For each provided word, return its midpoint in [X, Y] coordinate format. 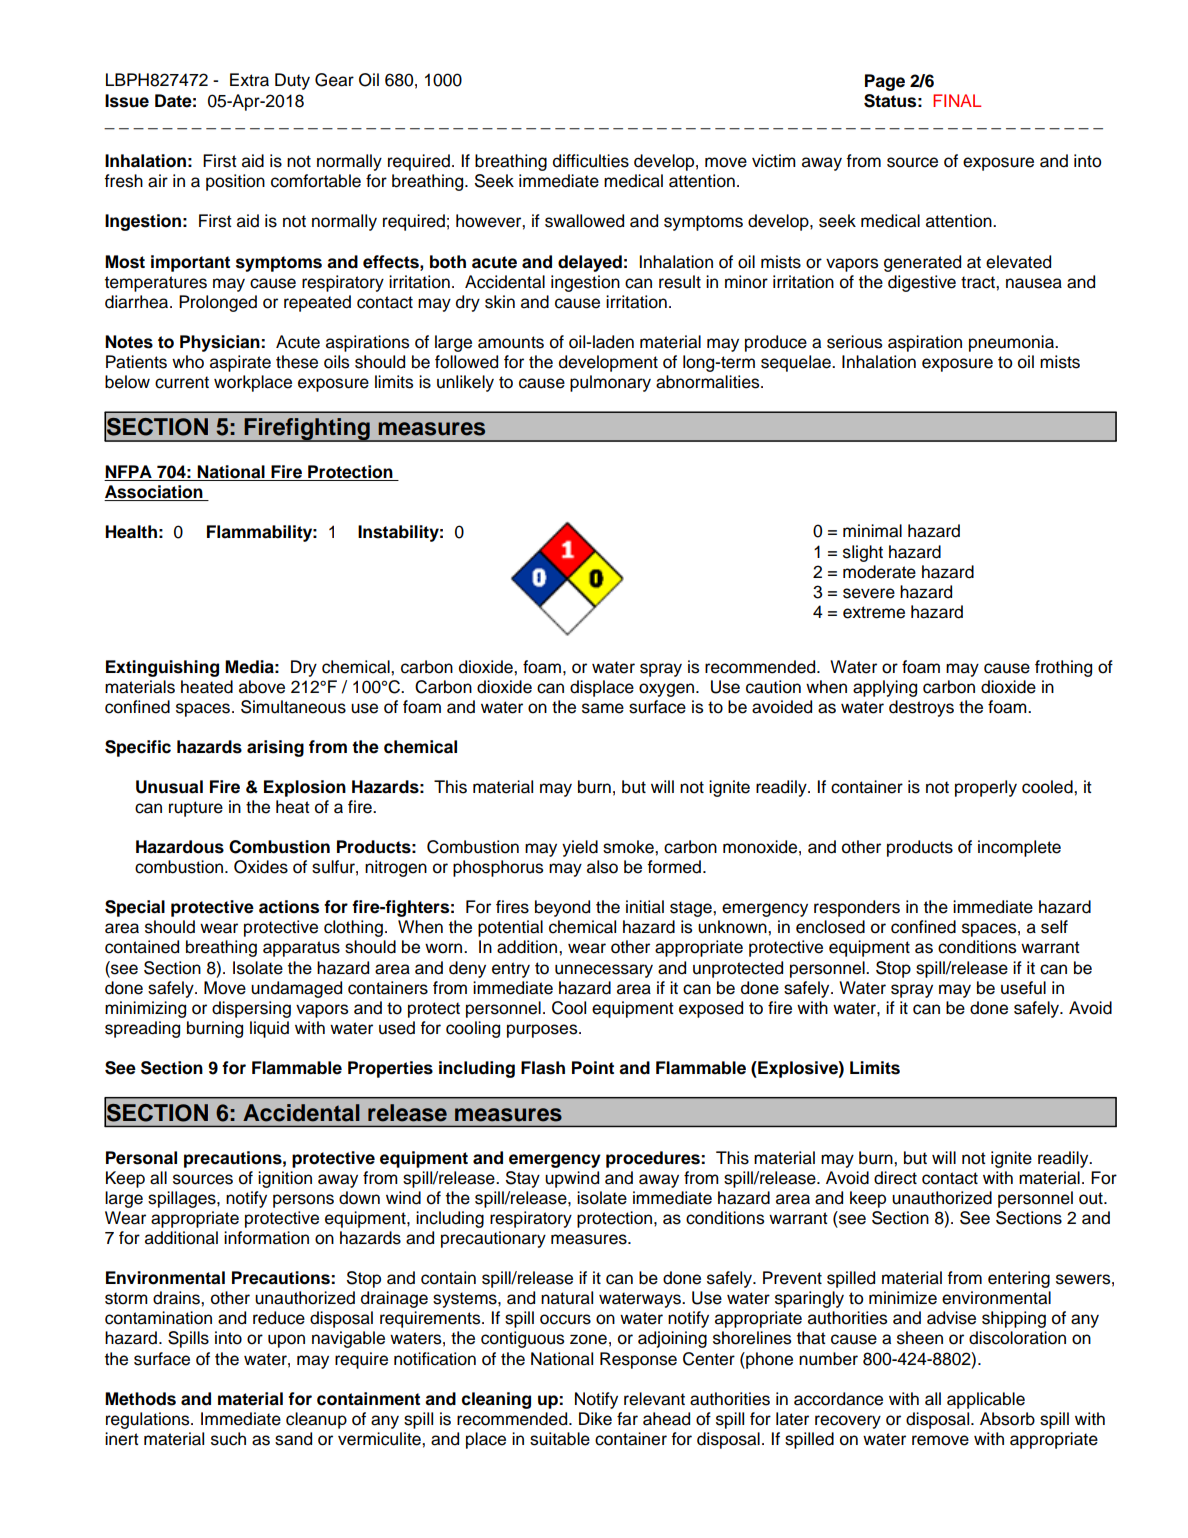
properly [986, 788]
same [603, 708]
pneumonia [1012, 343]
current [182, 382]
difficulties [591, 161]
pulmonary [610, 383]
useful [1023, 988]
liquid [269, 1029]
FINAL [957, 100]
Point [593, 1068]
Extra [249, 80]
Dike [595, 1419]
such [228, 1439]
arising [275, 748]
